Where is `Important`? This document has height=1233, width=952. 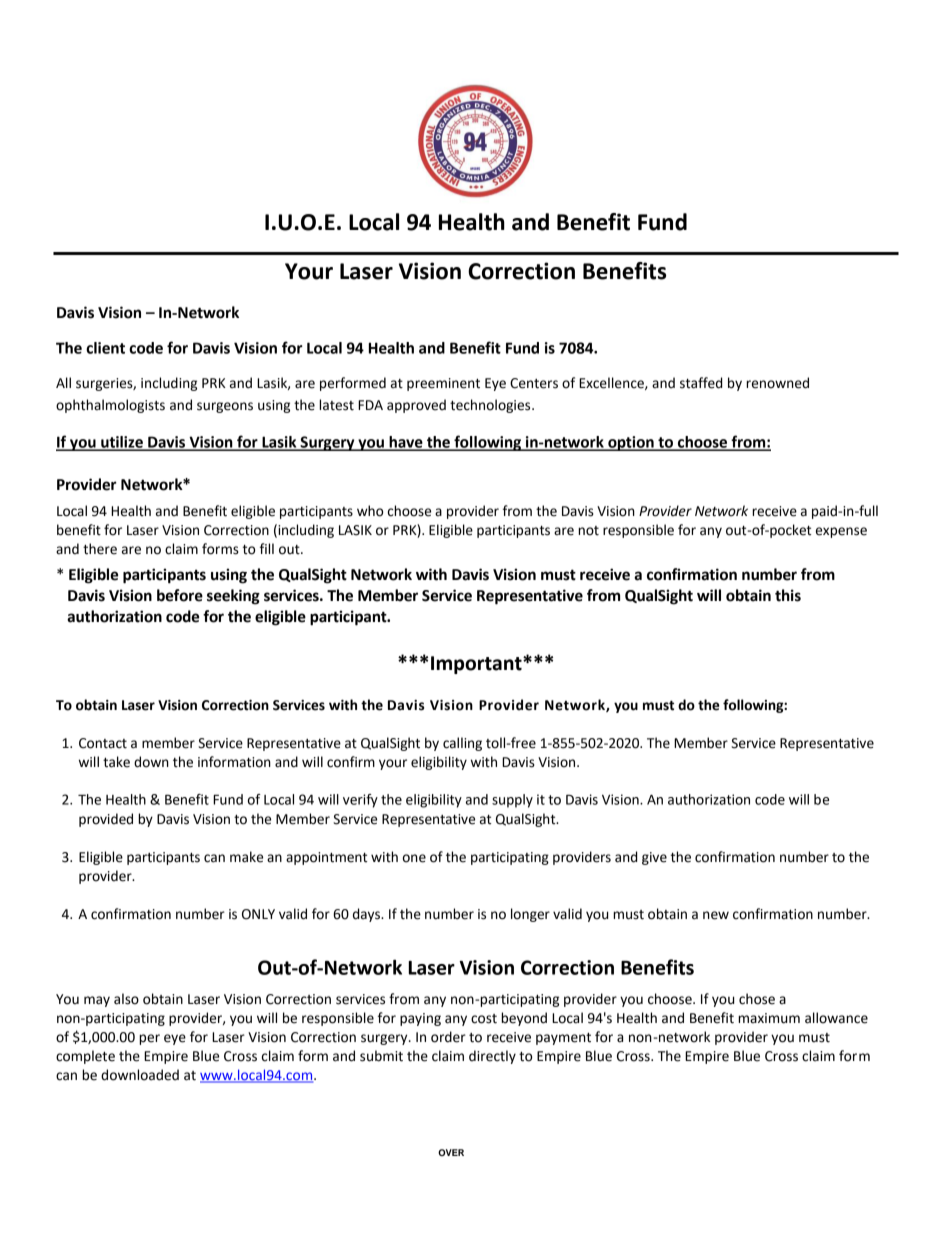 Important is located at coordinates (477, 665).
